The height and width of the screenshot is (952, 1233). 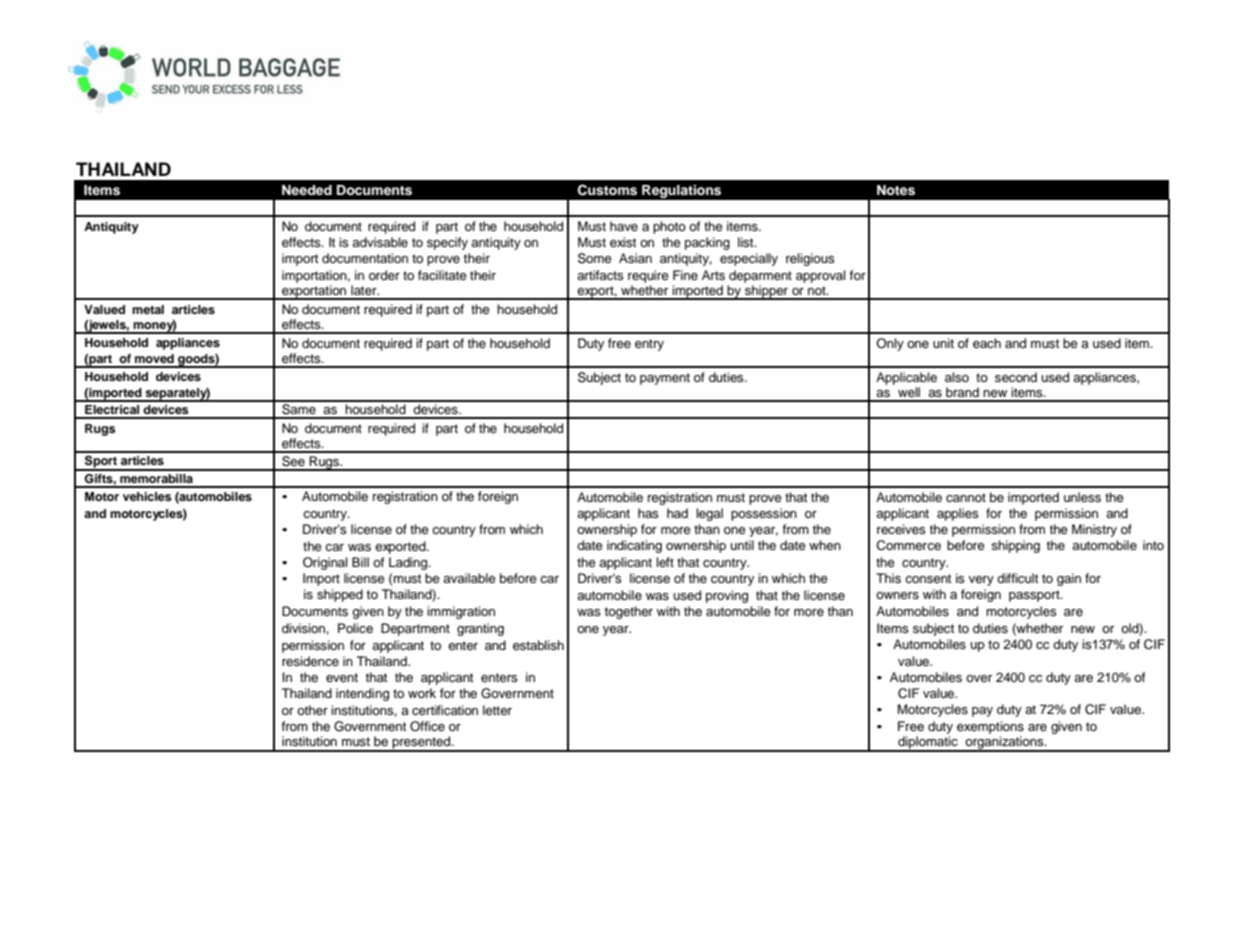 I want to click on other, so click(x=312, y=710).
